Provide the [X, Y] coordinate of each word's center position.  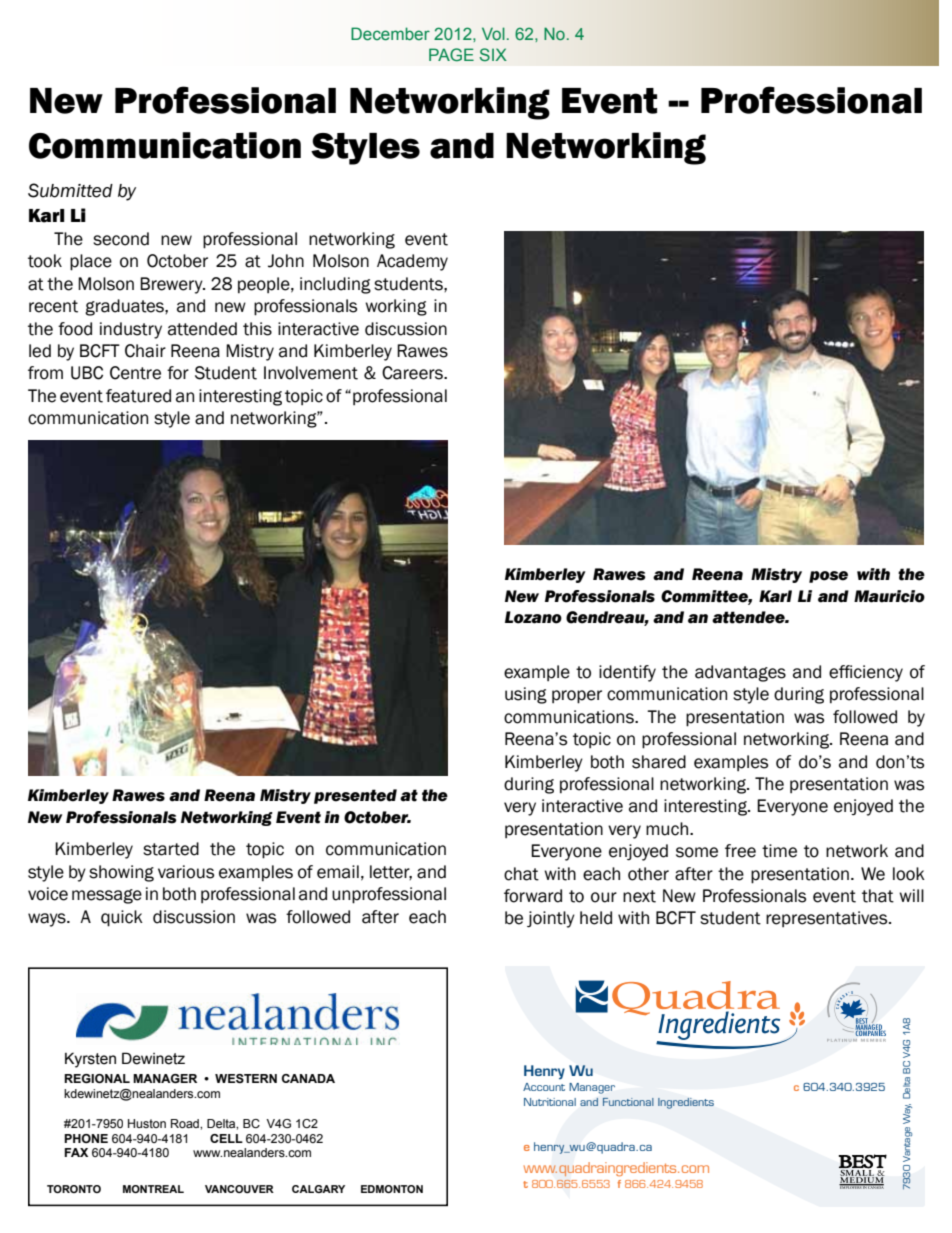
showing [121, 873]
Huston [147, 1123]
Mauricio [889, 596]
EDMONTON [392, 1189]
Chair [145, 351]
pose [828, 577]
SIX [493, 54]
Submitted [70, 190]
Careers [413, 373]
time [779, 851]
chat [521, 874]
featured [138, 396]
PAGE [451, 54]
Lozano [533, 617]
